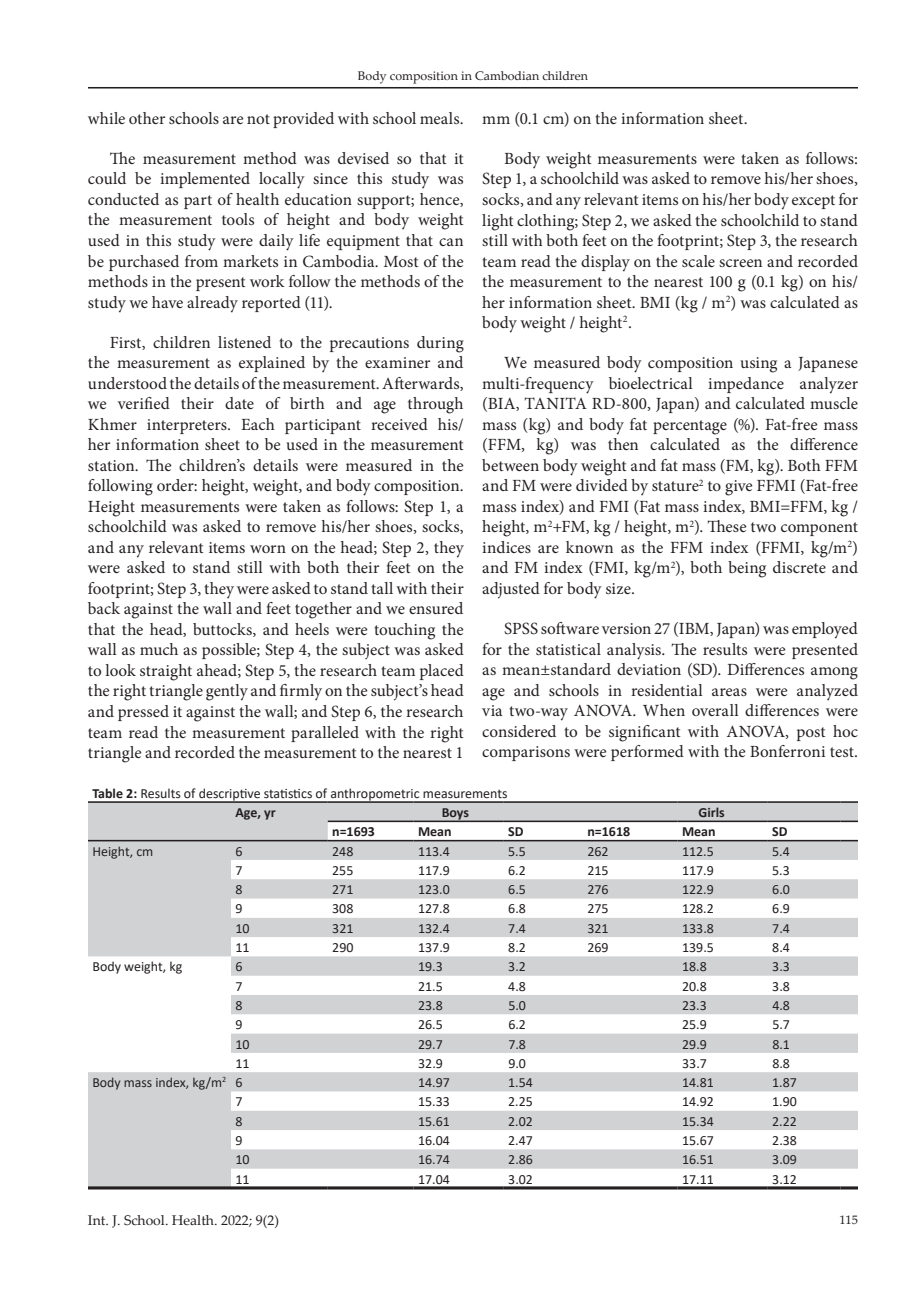 The height and width of the screenshot is (1308, 924). What do you see at coordinates (244, 342) in the screenshot?
I see `listened` at bounding box center [244, 342].
